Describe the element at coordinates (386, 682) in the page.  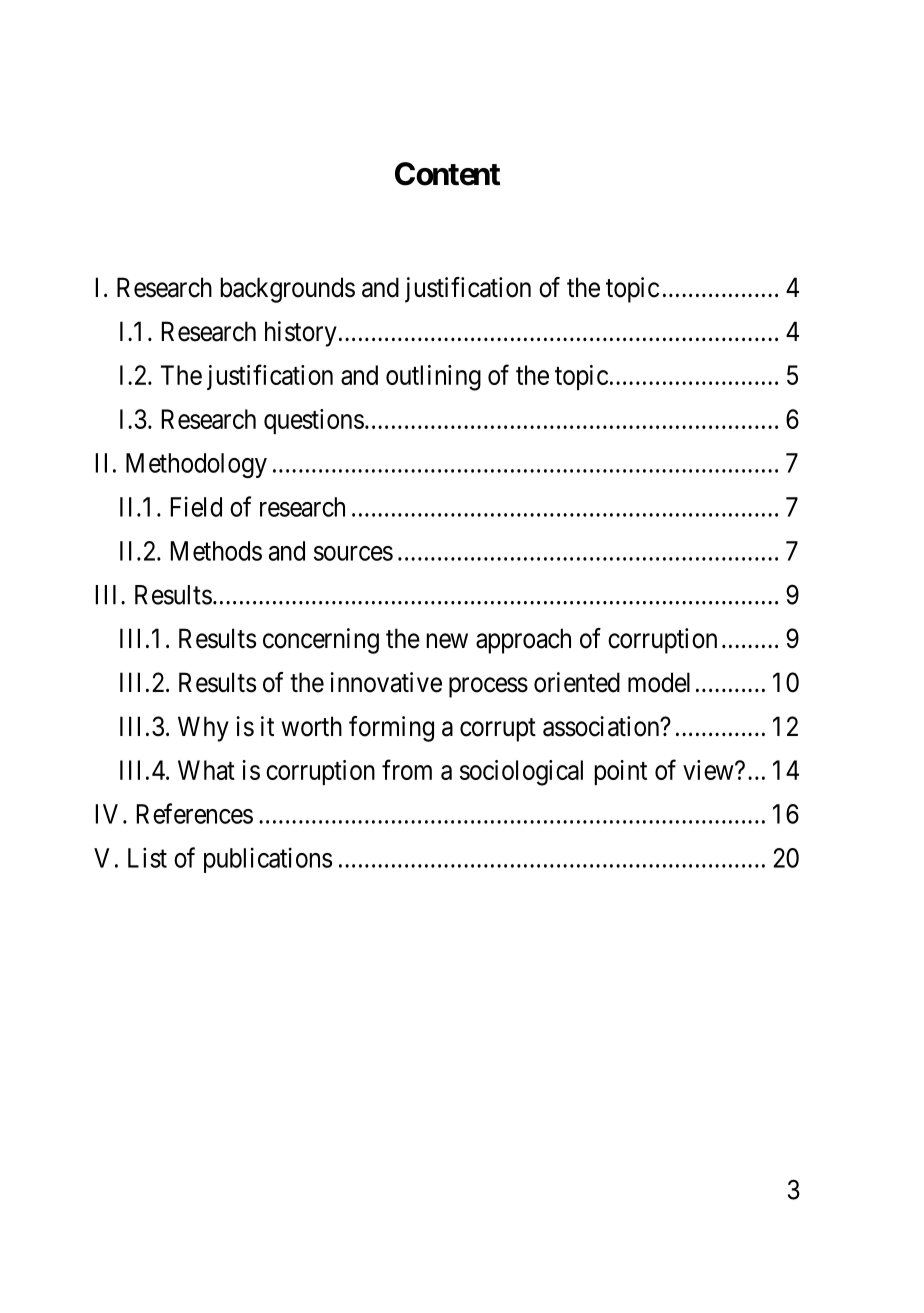
I see `innovative` at that location.
